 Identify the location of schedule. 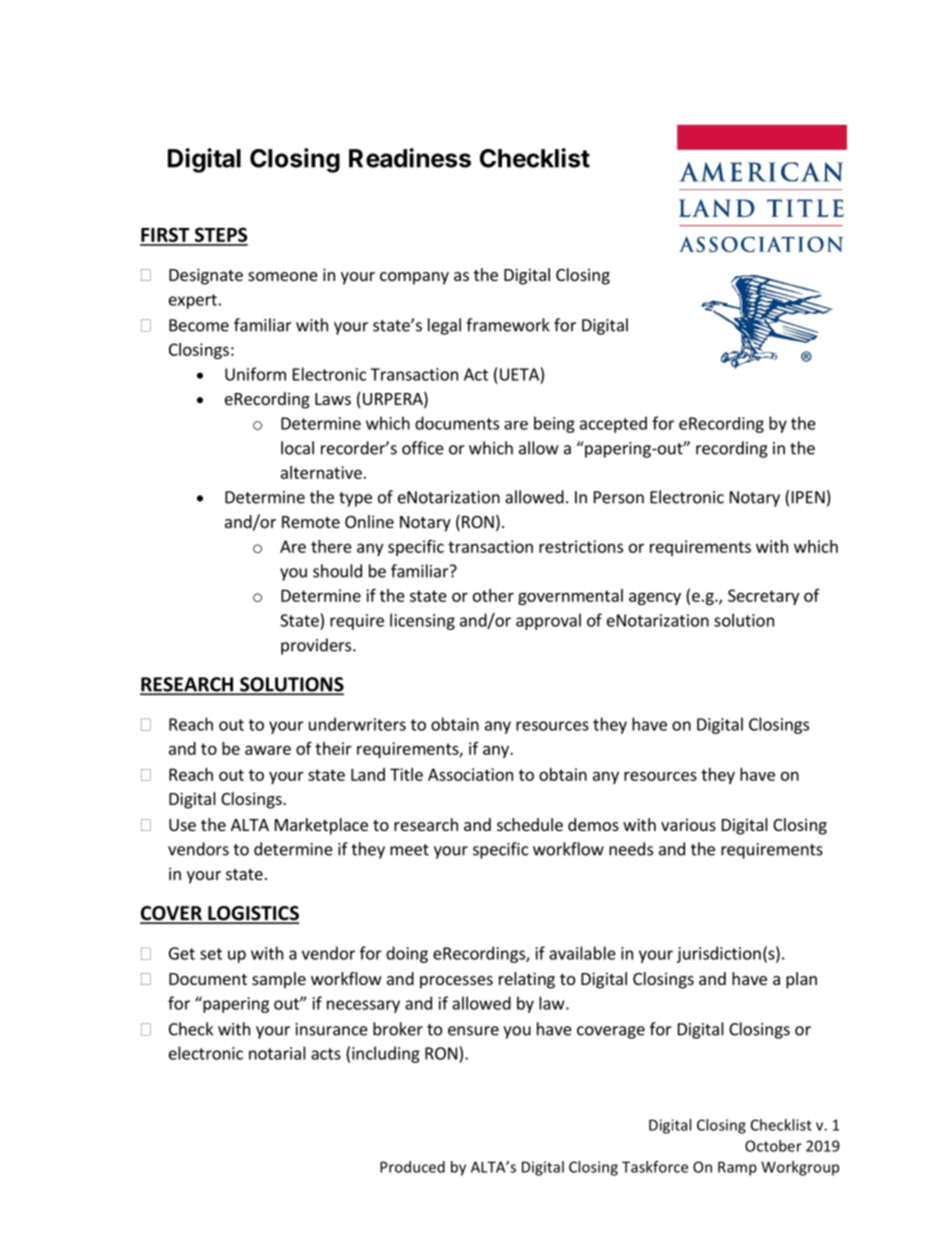
(530, 824).
